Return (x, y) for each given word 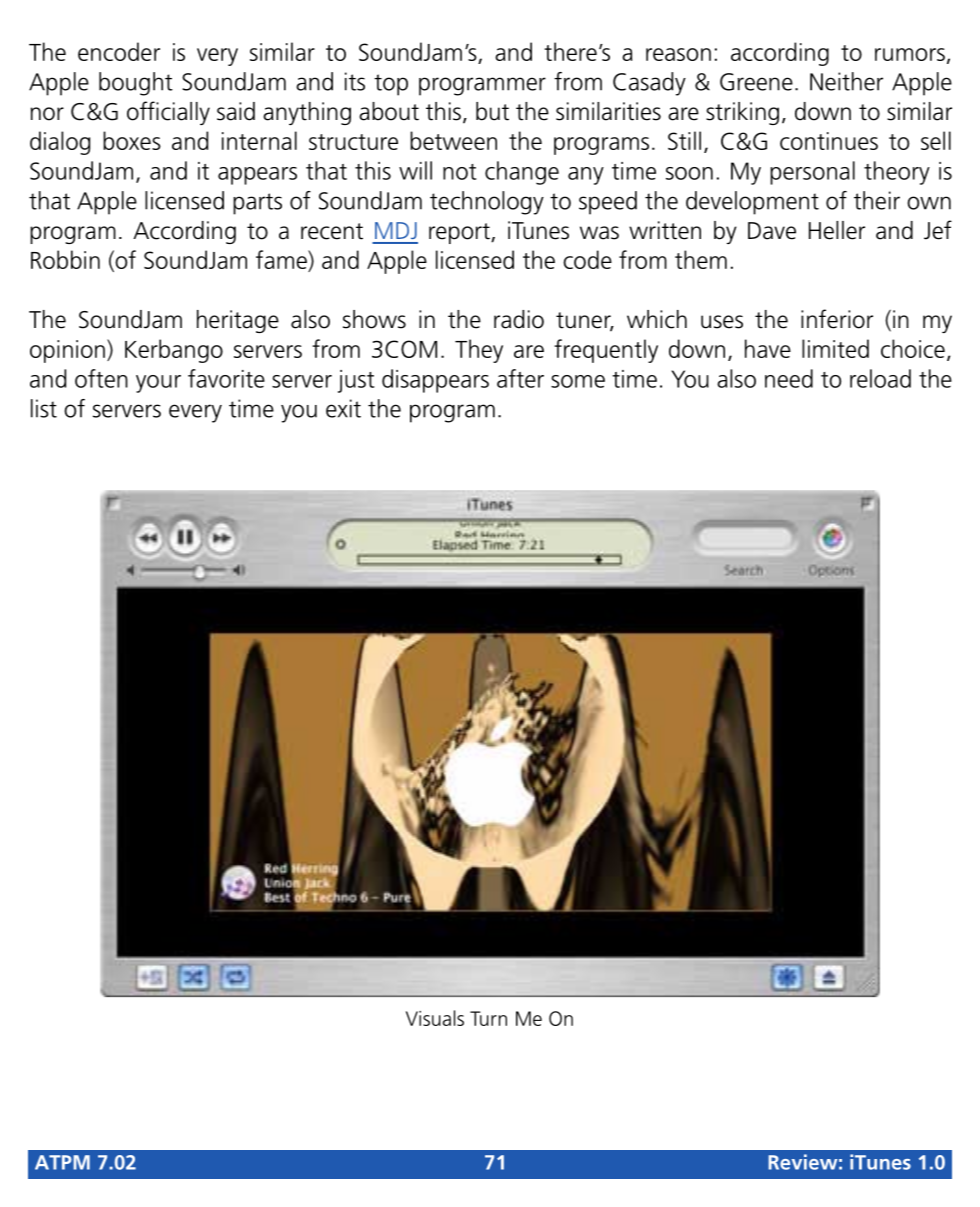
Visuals (435, 1018)
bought (136, 84)
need (789, 378)
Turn (488, 1018)
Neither (846, 81)
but (492, 111)
